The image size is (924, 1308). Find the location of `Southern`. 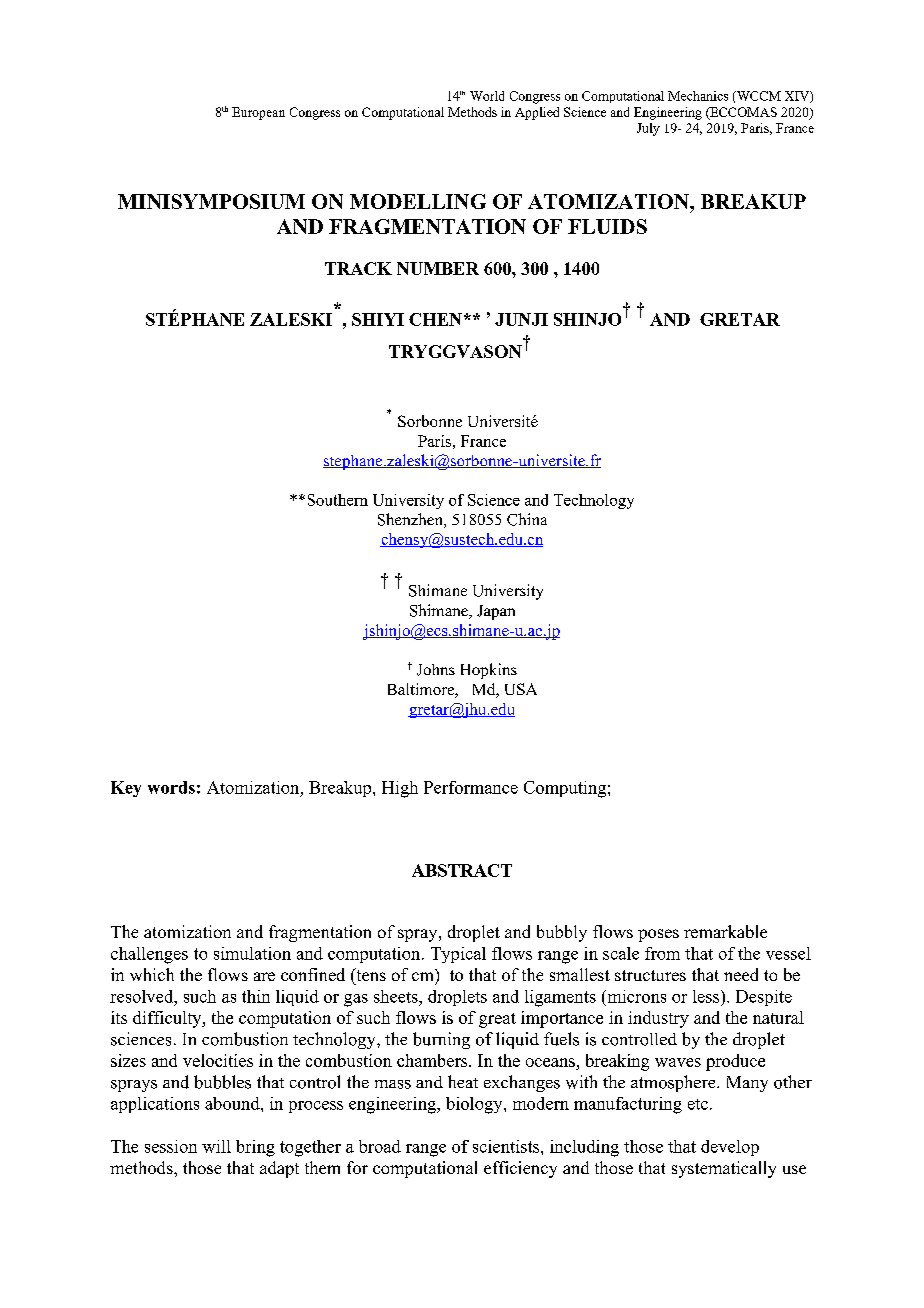

Southern is located at coordinates (338, 500).
